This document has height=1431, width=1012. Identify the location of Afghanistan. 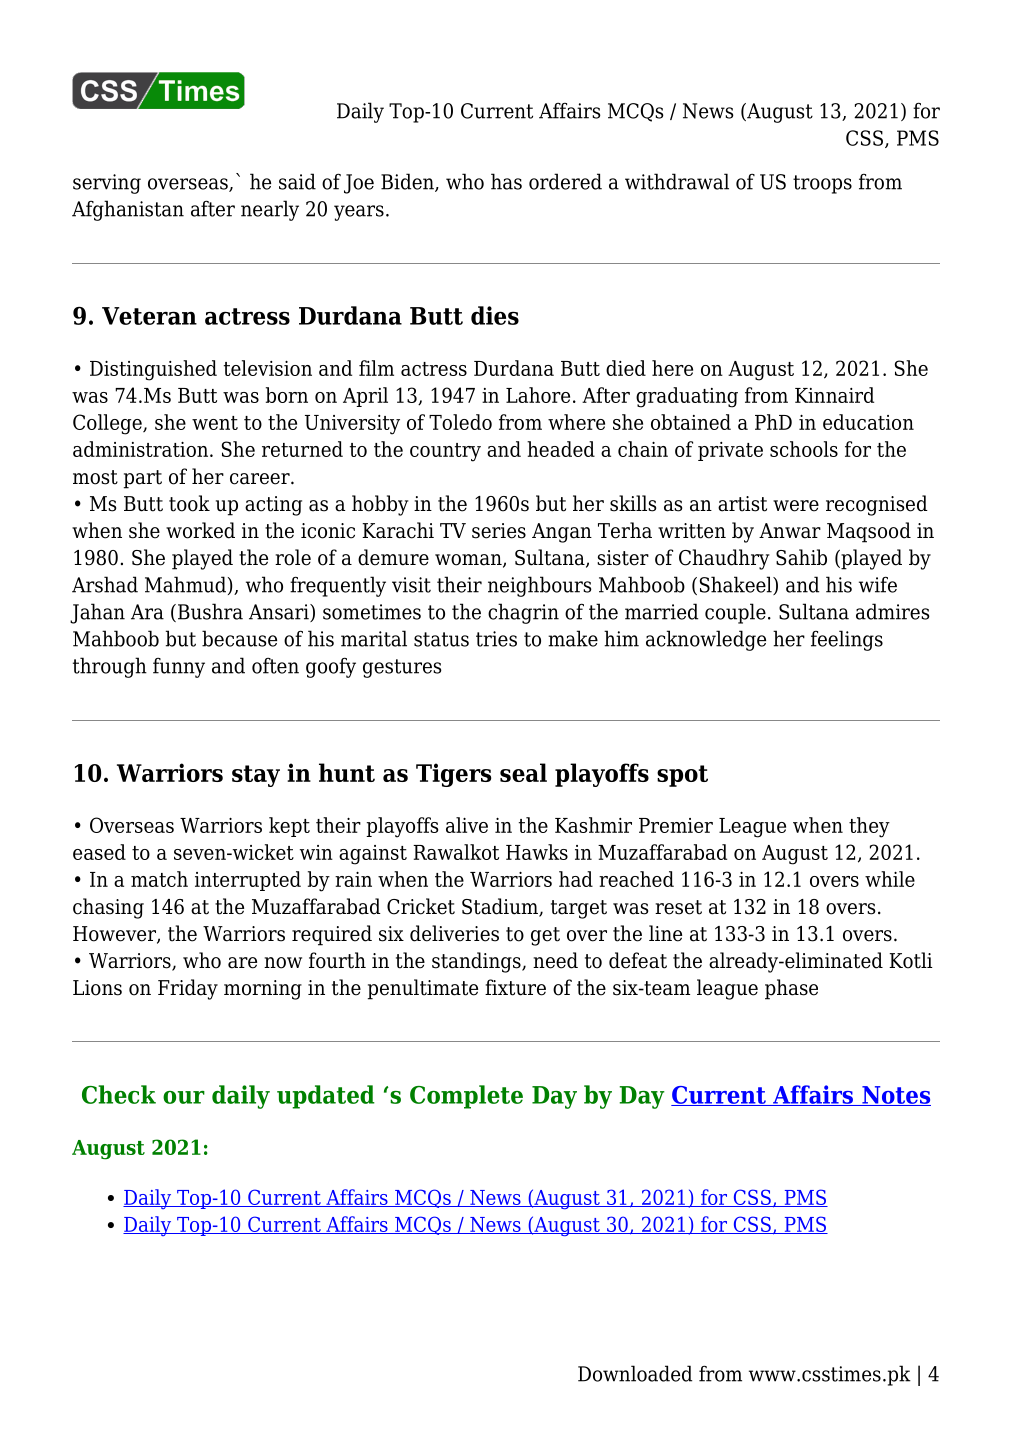
(128, 210).
